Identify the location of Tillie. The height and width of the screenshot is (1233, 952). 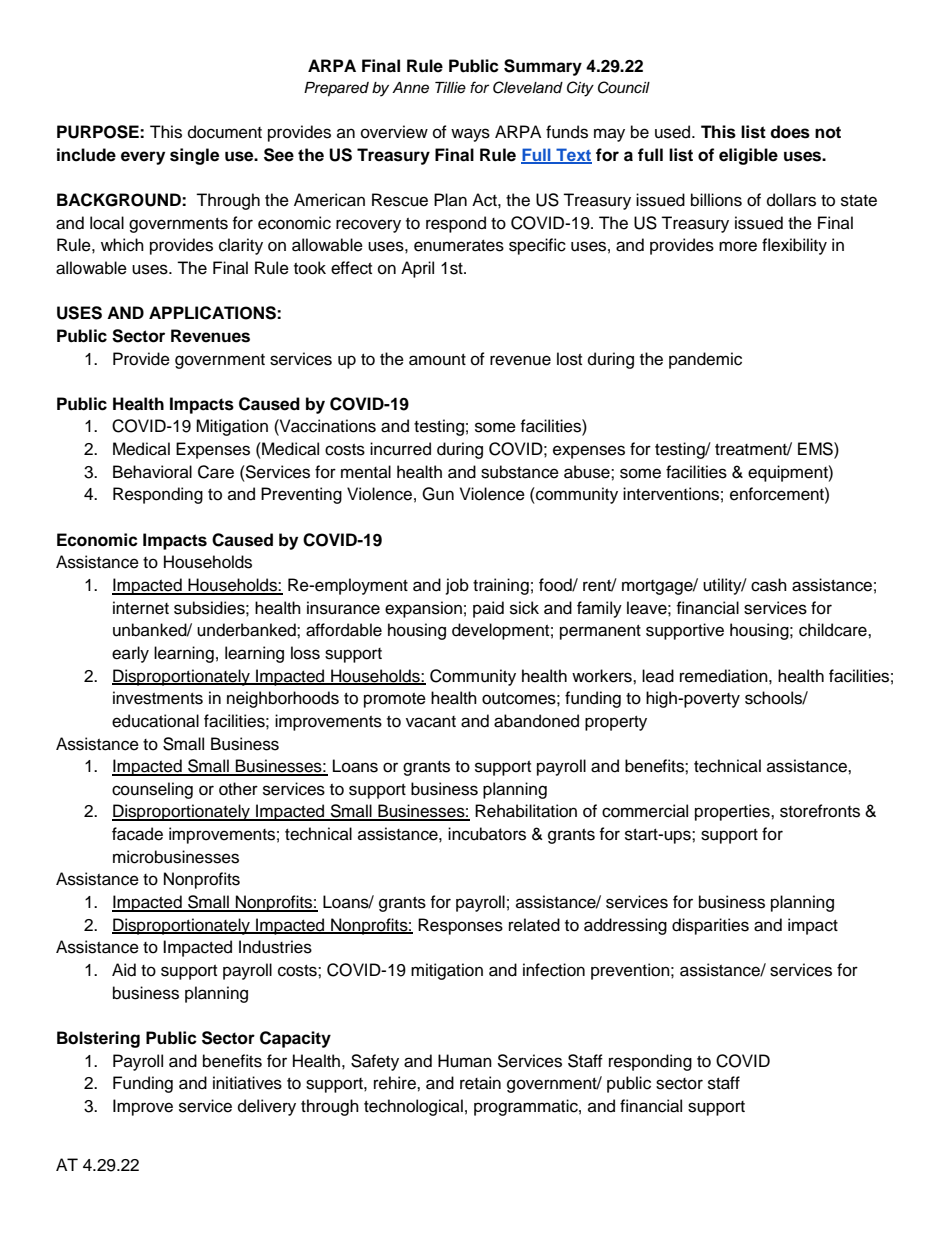
(450, 87).
